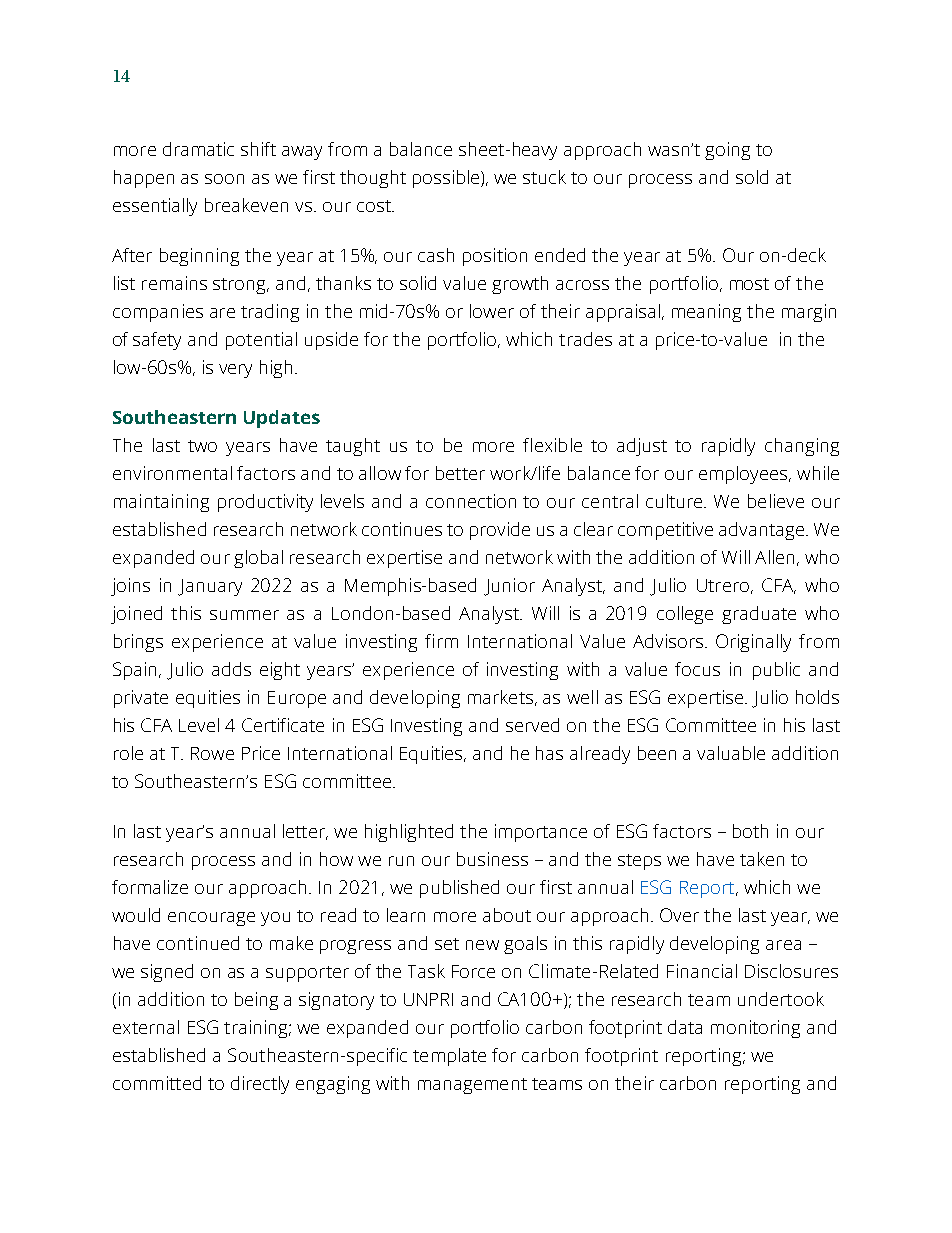 This image has height=1233, width=952. What do you see at coordinates (157, 1083) in the image?
I see `committed` at bounding box center [157, 1083].
